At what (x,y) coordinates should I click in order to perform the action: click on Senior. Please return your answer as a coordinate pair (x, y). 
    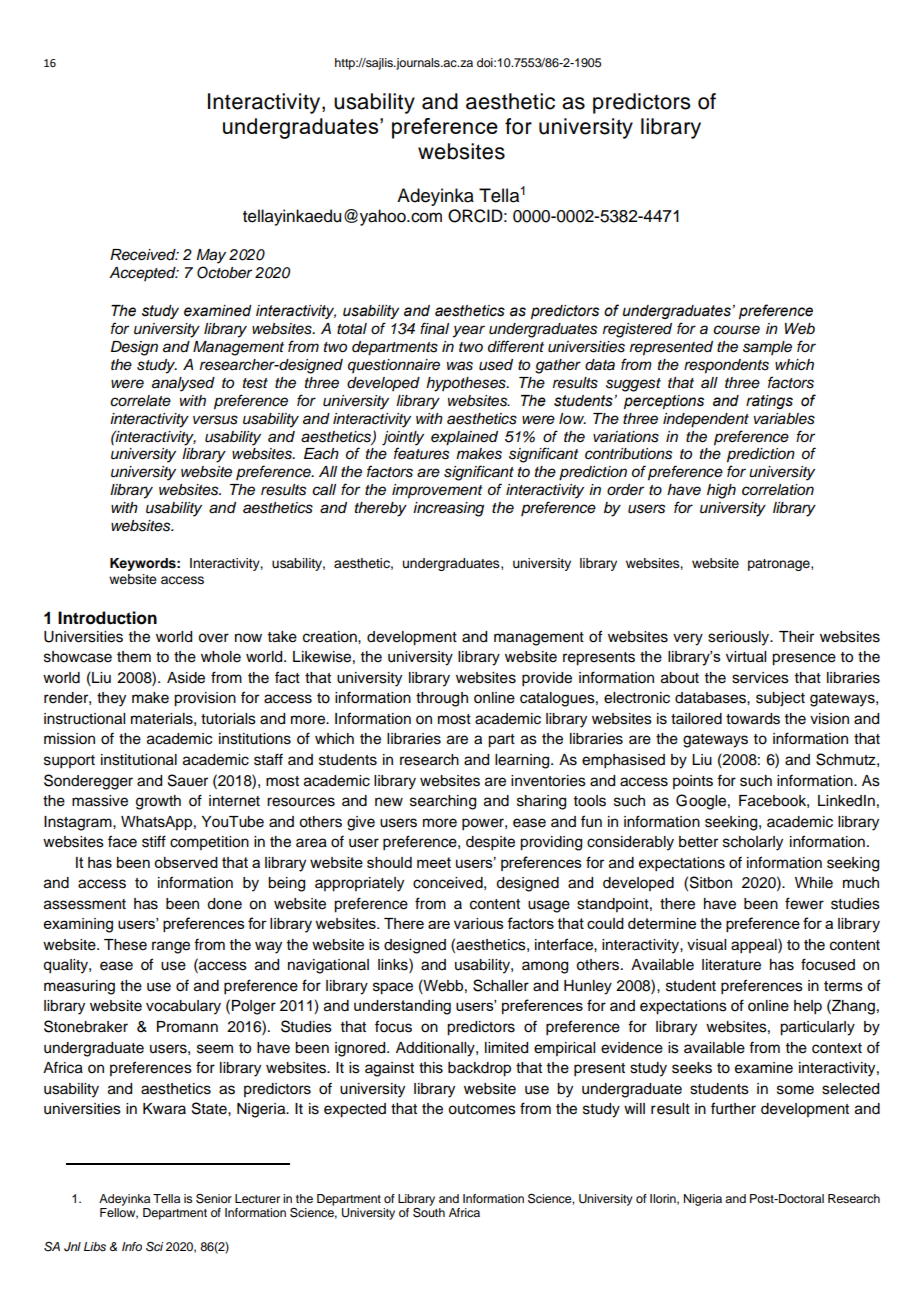
    Looking at the image, I should click on (214, 1198).
